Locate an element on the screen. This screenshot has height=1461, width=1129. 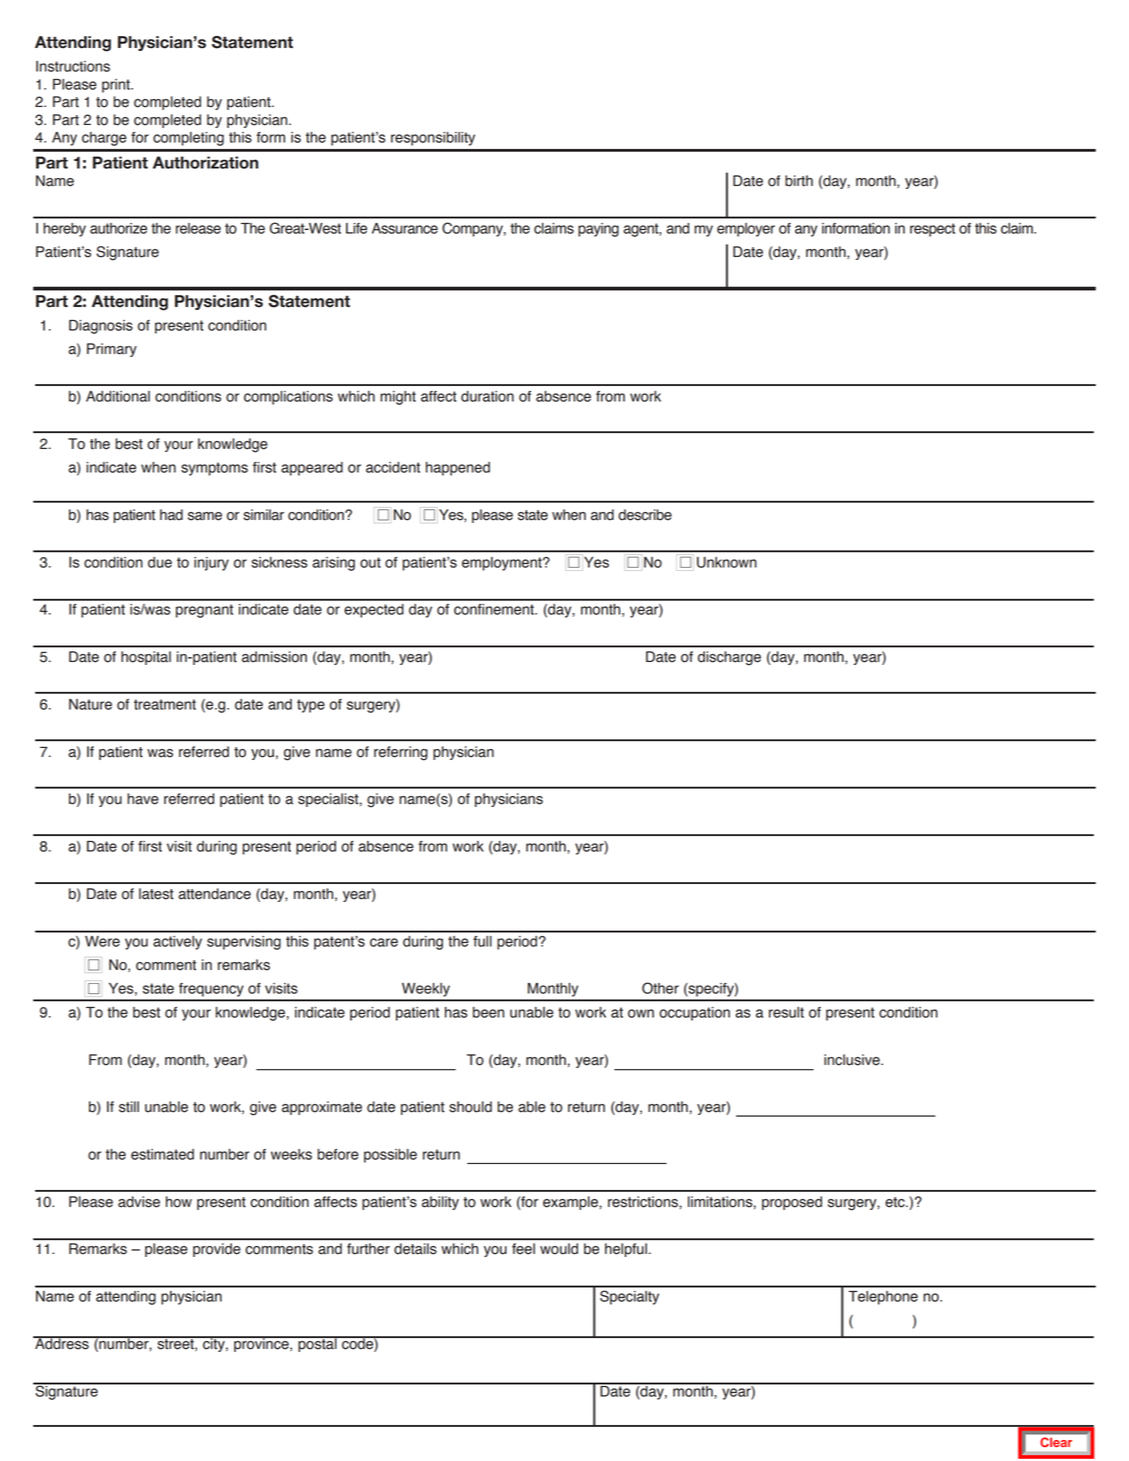
feel is located at coordinates (523, 1248).
